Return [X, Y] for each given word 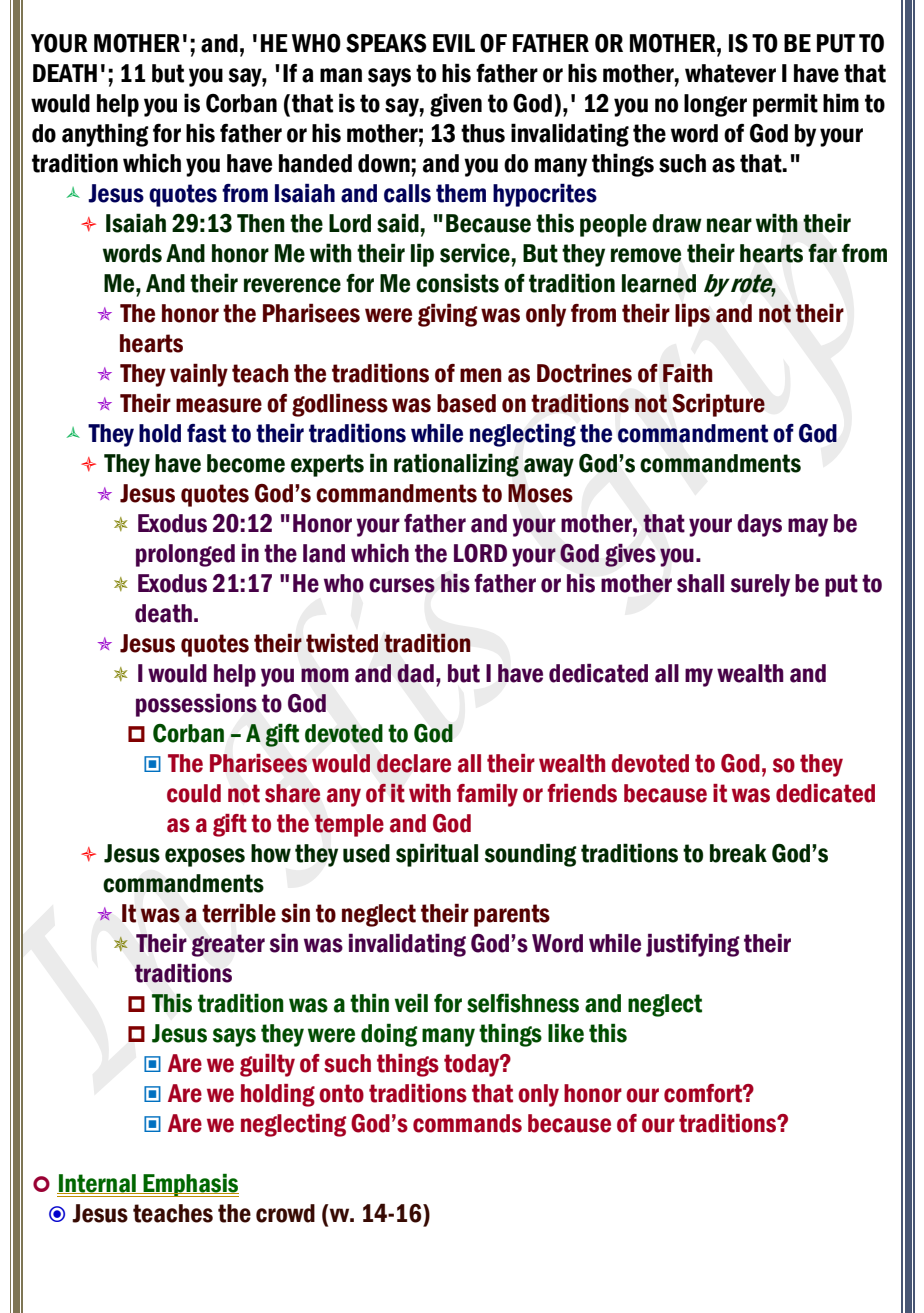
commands [467, 1123]
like [566, 1033]
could [194, 793]
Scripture [718, 405]
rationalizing [456, 465]
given [456, 105]
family [487, 795]
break [738, 853]
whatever [730, 73]
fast [206, 433]
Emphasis [190, 1185]
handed [315, 163]
